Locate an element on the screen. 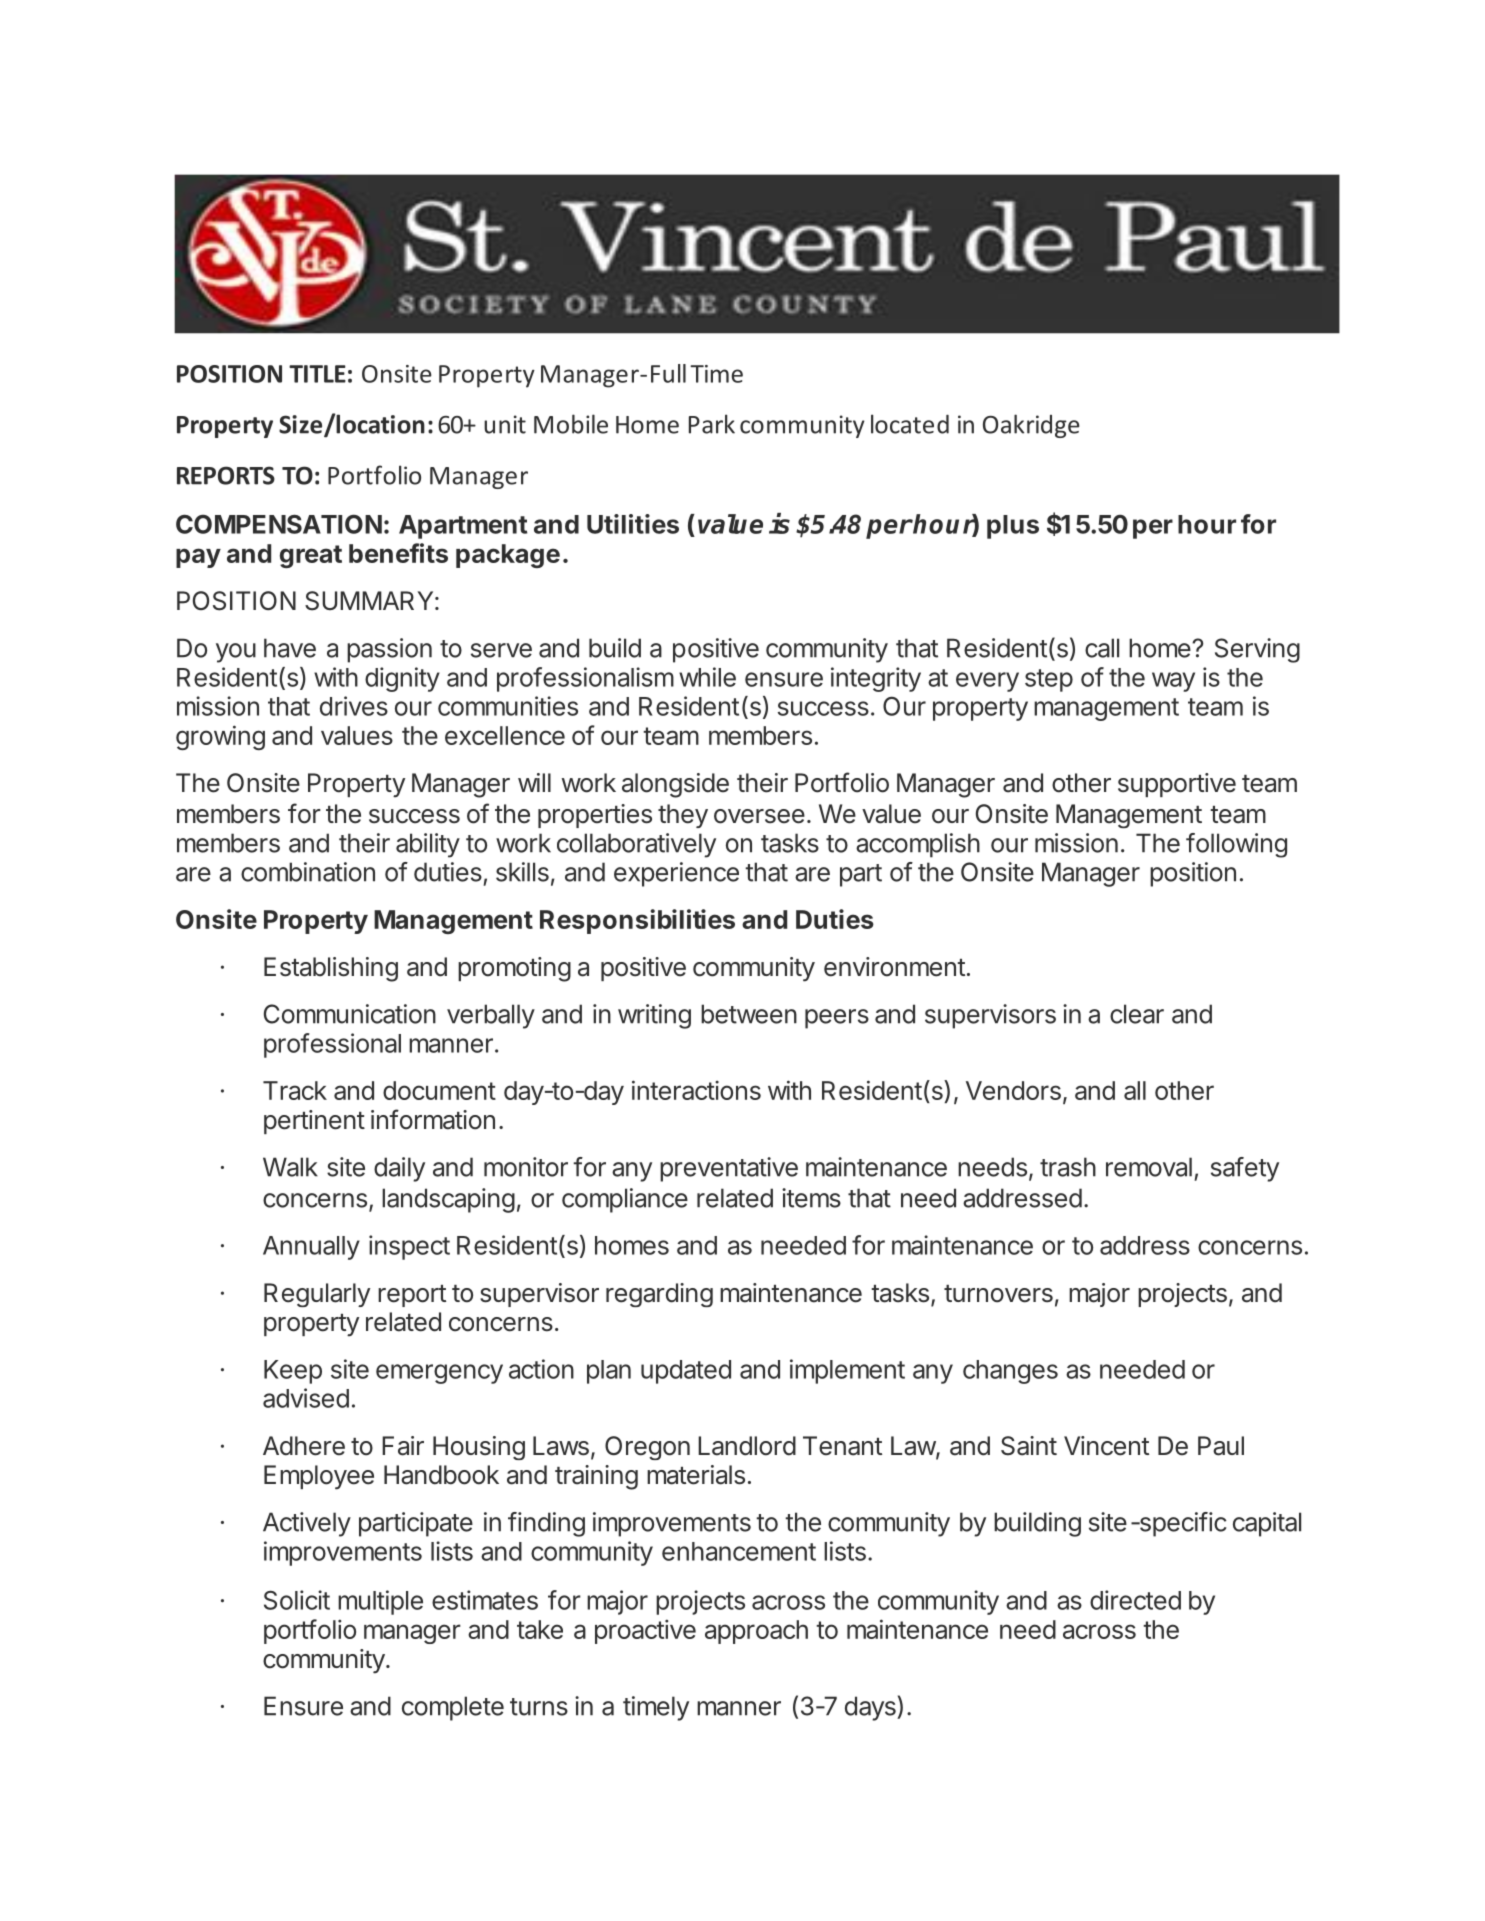 The width and height of the screenshot is (1485, 1921). way is located at coordinates (1173, 682).
